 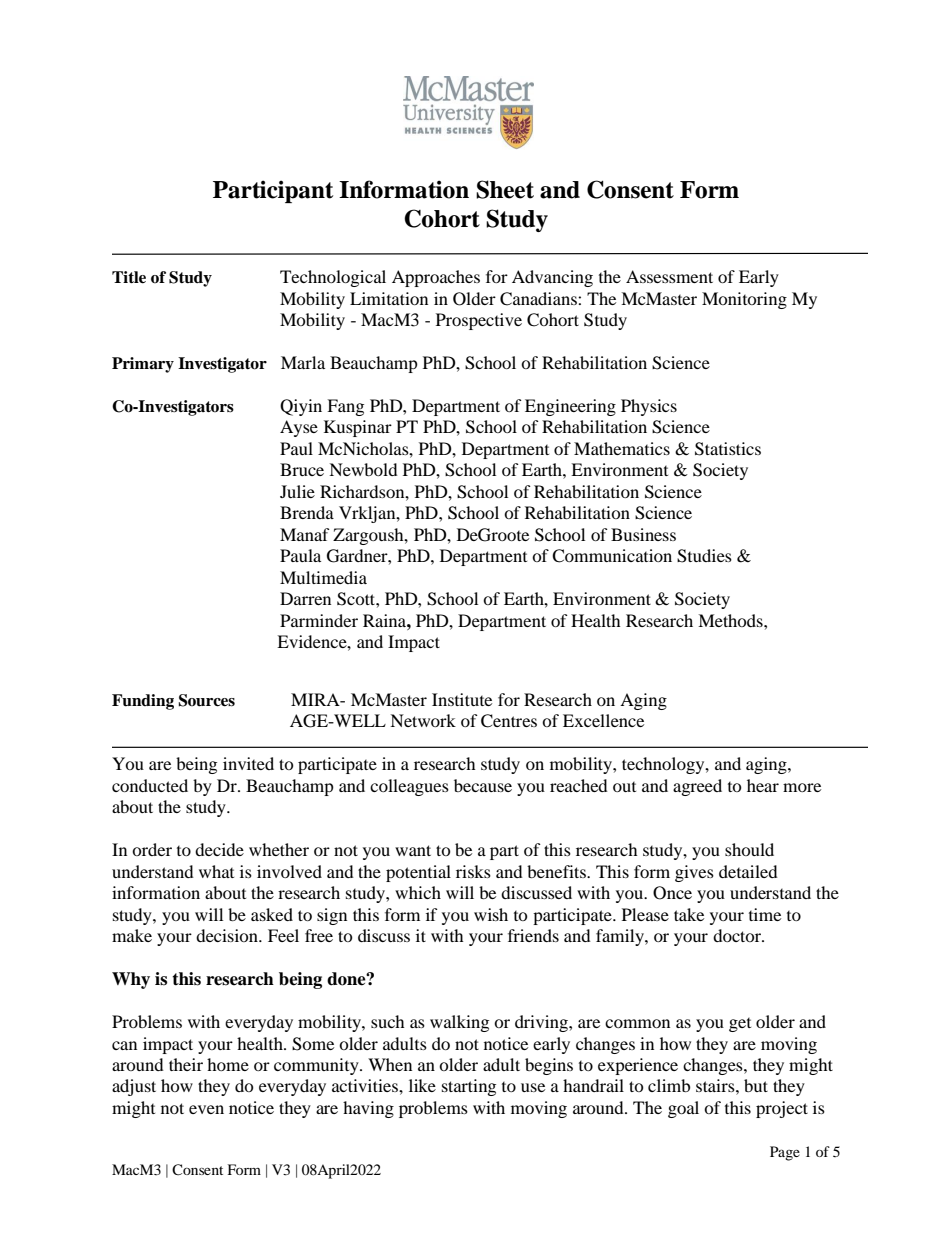 What do you see at coordinates (491, 914) in the image?
I see `wish` at bounding box center [491, 914].
